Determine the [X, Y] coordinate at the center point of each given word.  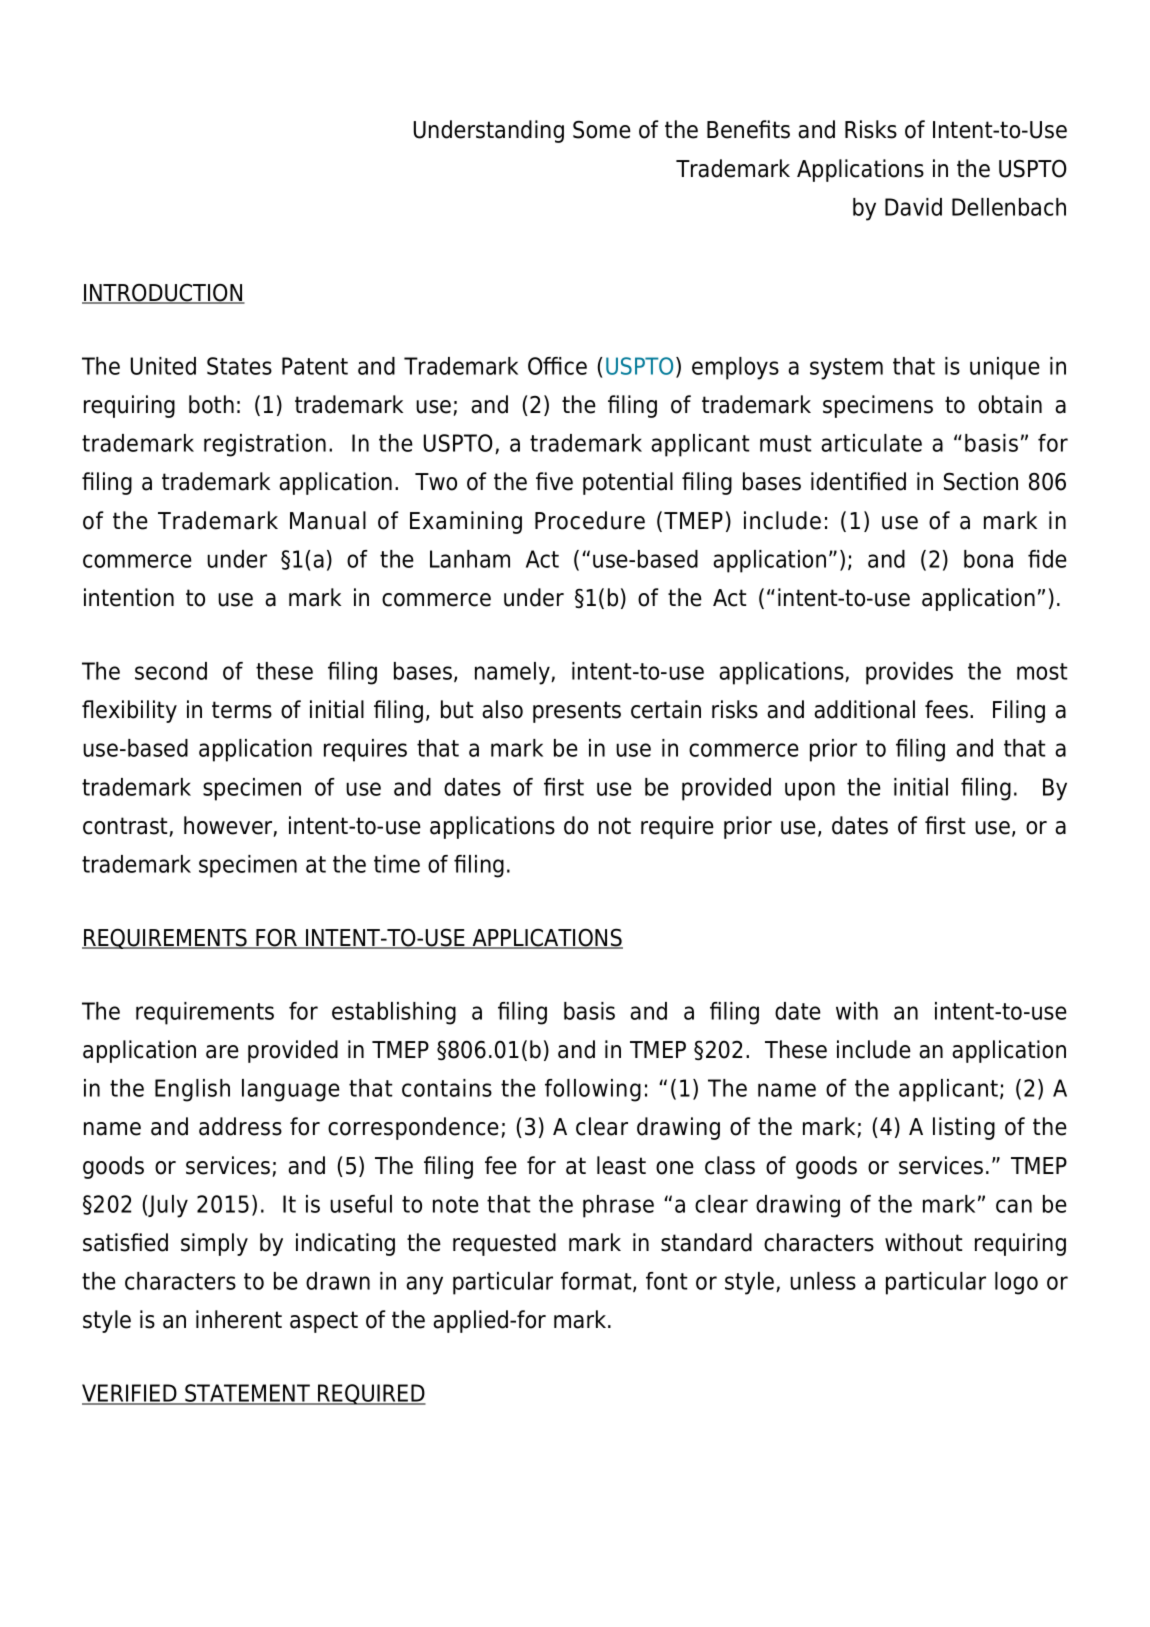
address [240, 1126]
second [171, 671]
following [593, 1090]
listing [964, 1128]
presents [577, 712]
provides [909, 673]
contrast [126, 827]
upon [810, 791]
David [913, 207]
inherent [239, 1319]
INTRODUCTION [163, 293]
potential [628, 483]
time [397, 864]
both [211, 404]
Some [602, 129]
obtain [1010, 404]
